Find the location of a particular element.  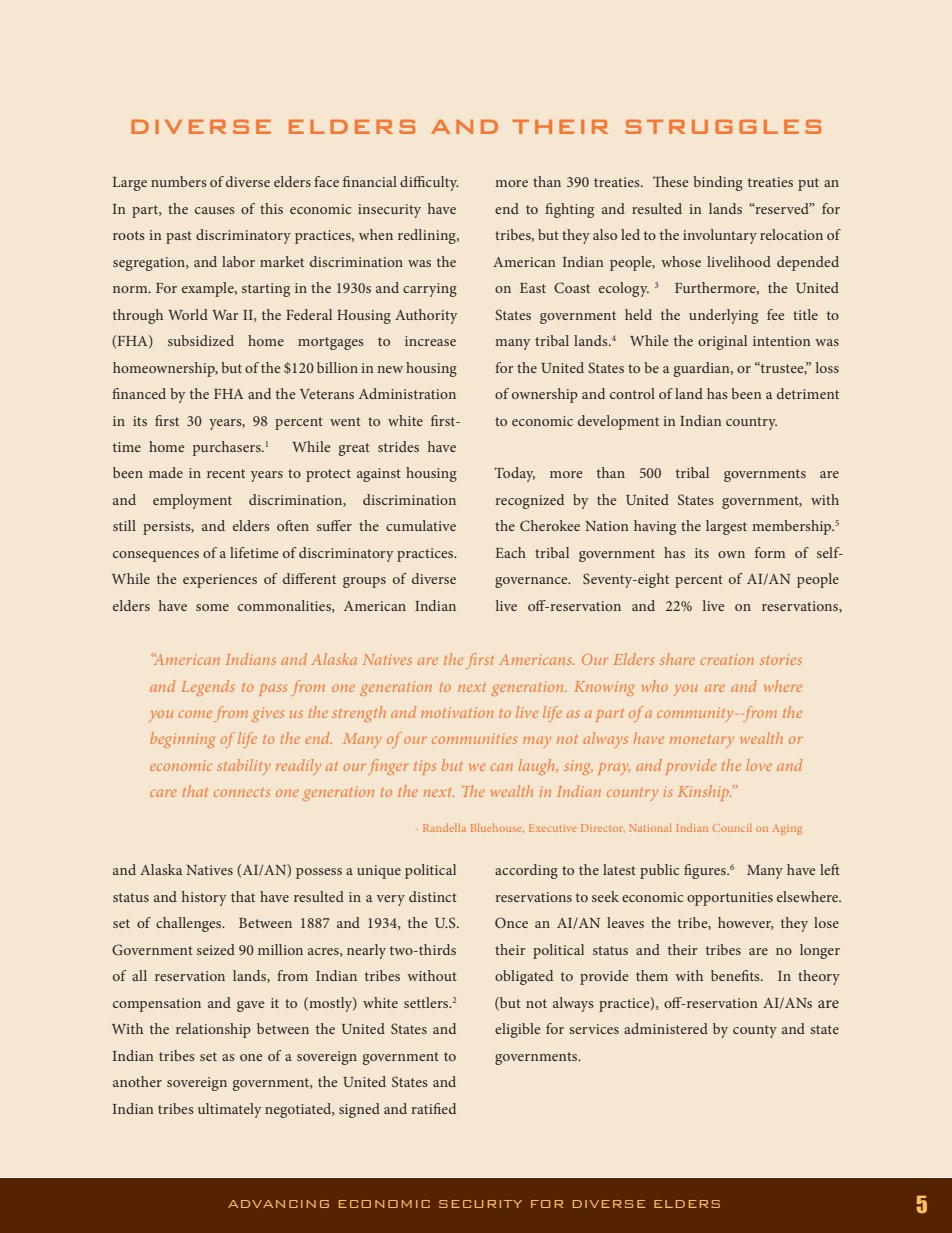

creation is located at coordinates (727, 659).
